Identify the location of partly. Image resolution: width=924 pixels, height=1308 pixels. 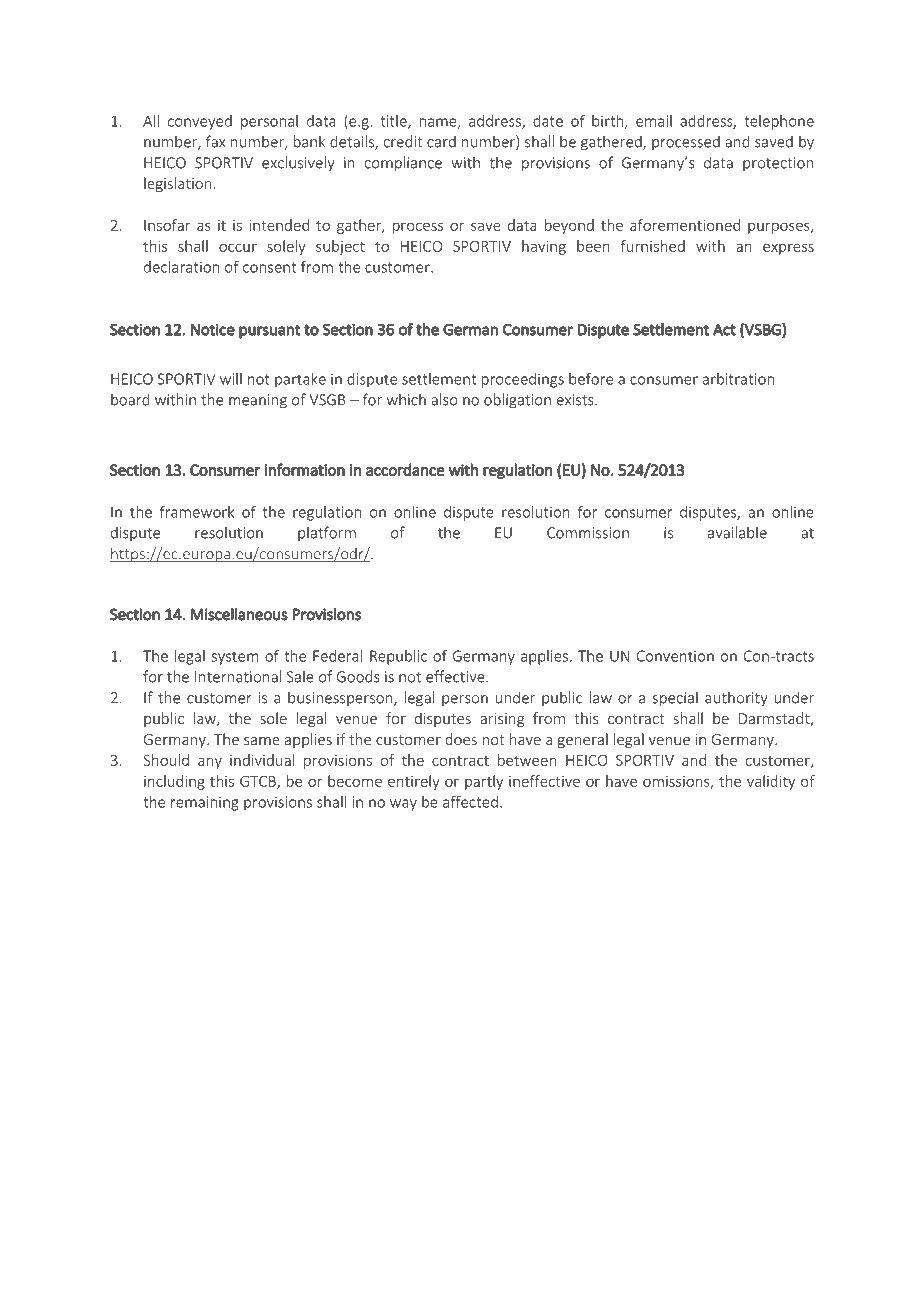
(484, 782).
